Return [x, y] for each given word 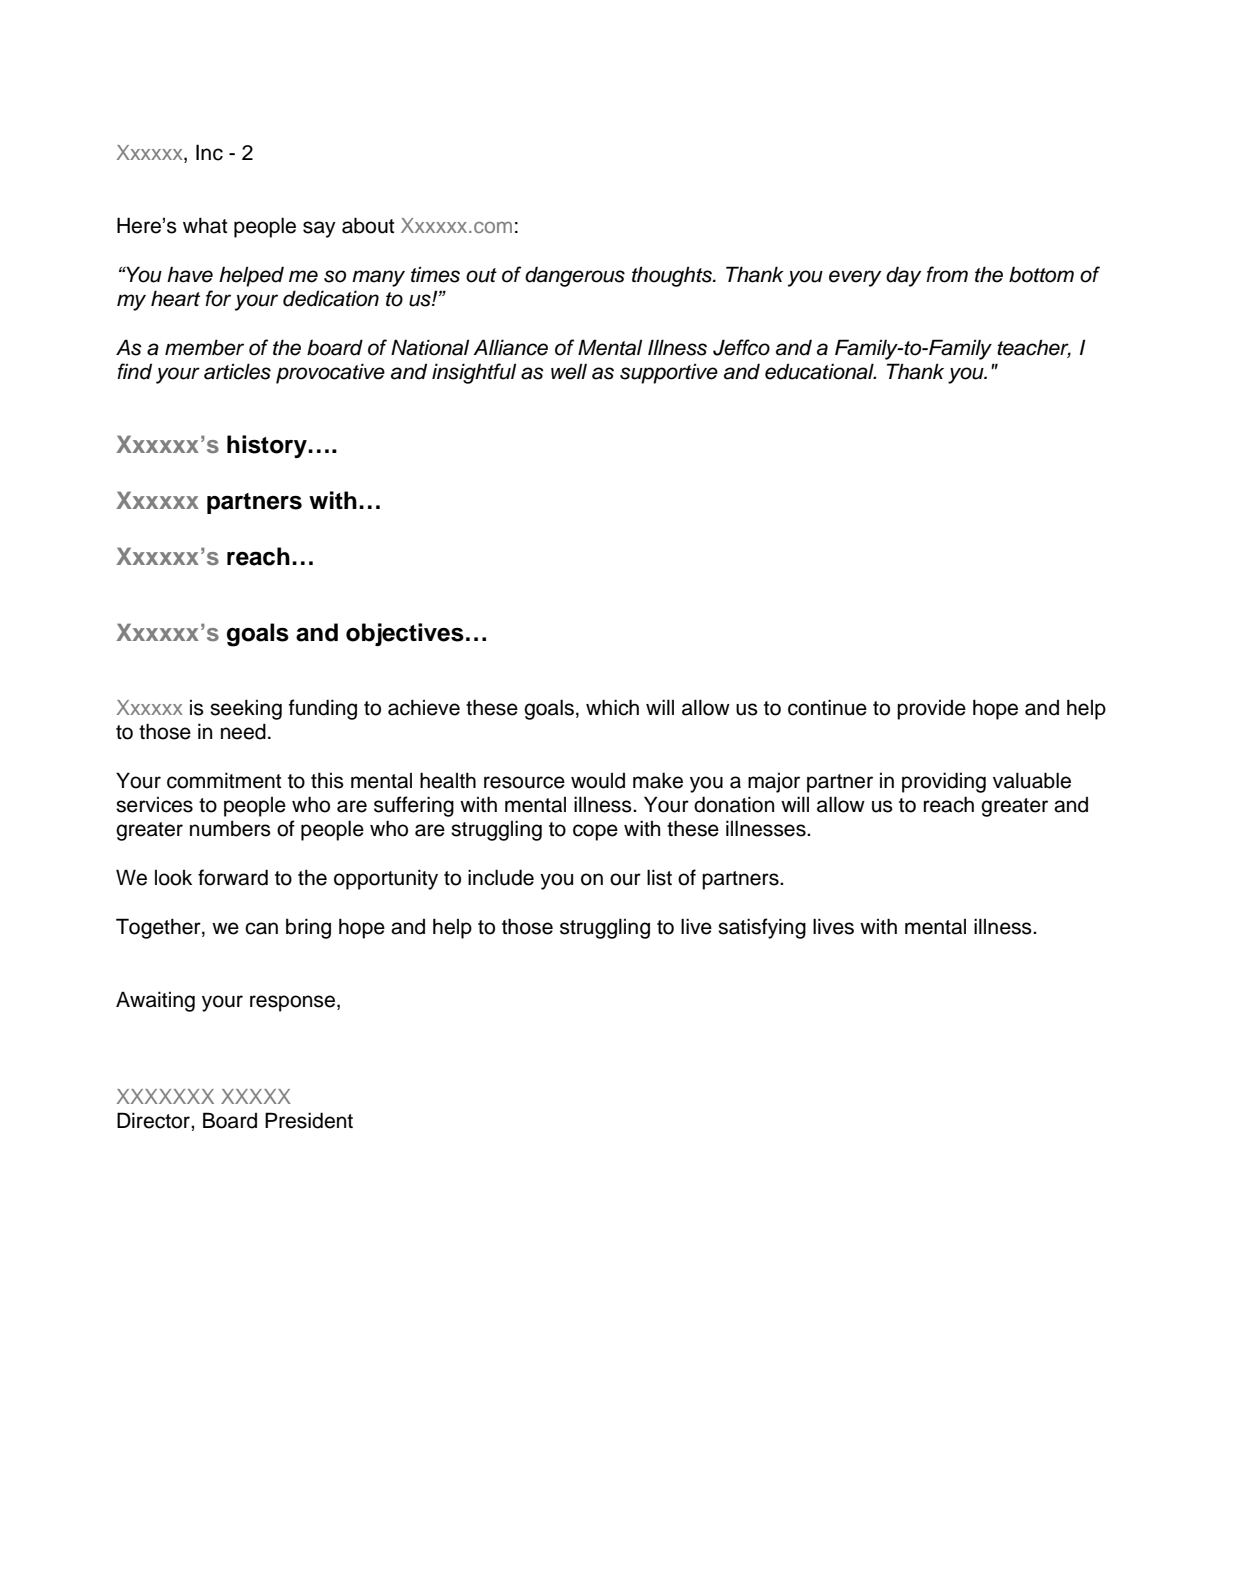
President [309, 1120]
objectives [405, 634]
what [205, 225]
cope [595, 832]
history [268, 446]
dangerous [575, 276]
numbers [230, 828]
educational [820, 371]
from [947, 274]
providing [944, 782]
